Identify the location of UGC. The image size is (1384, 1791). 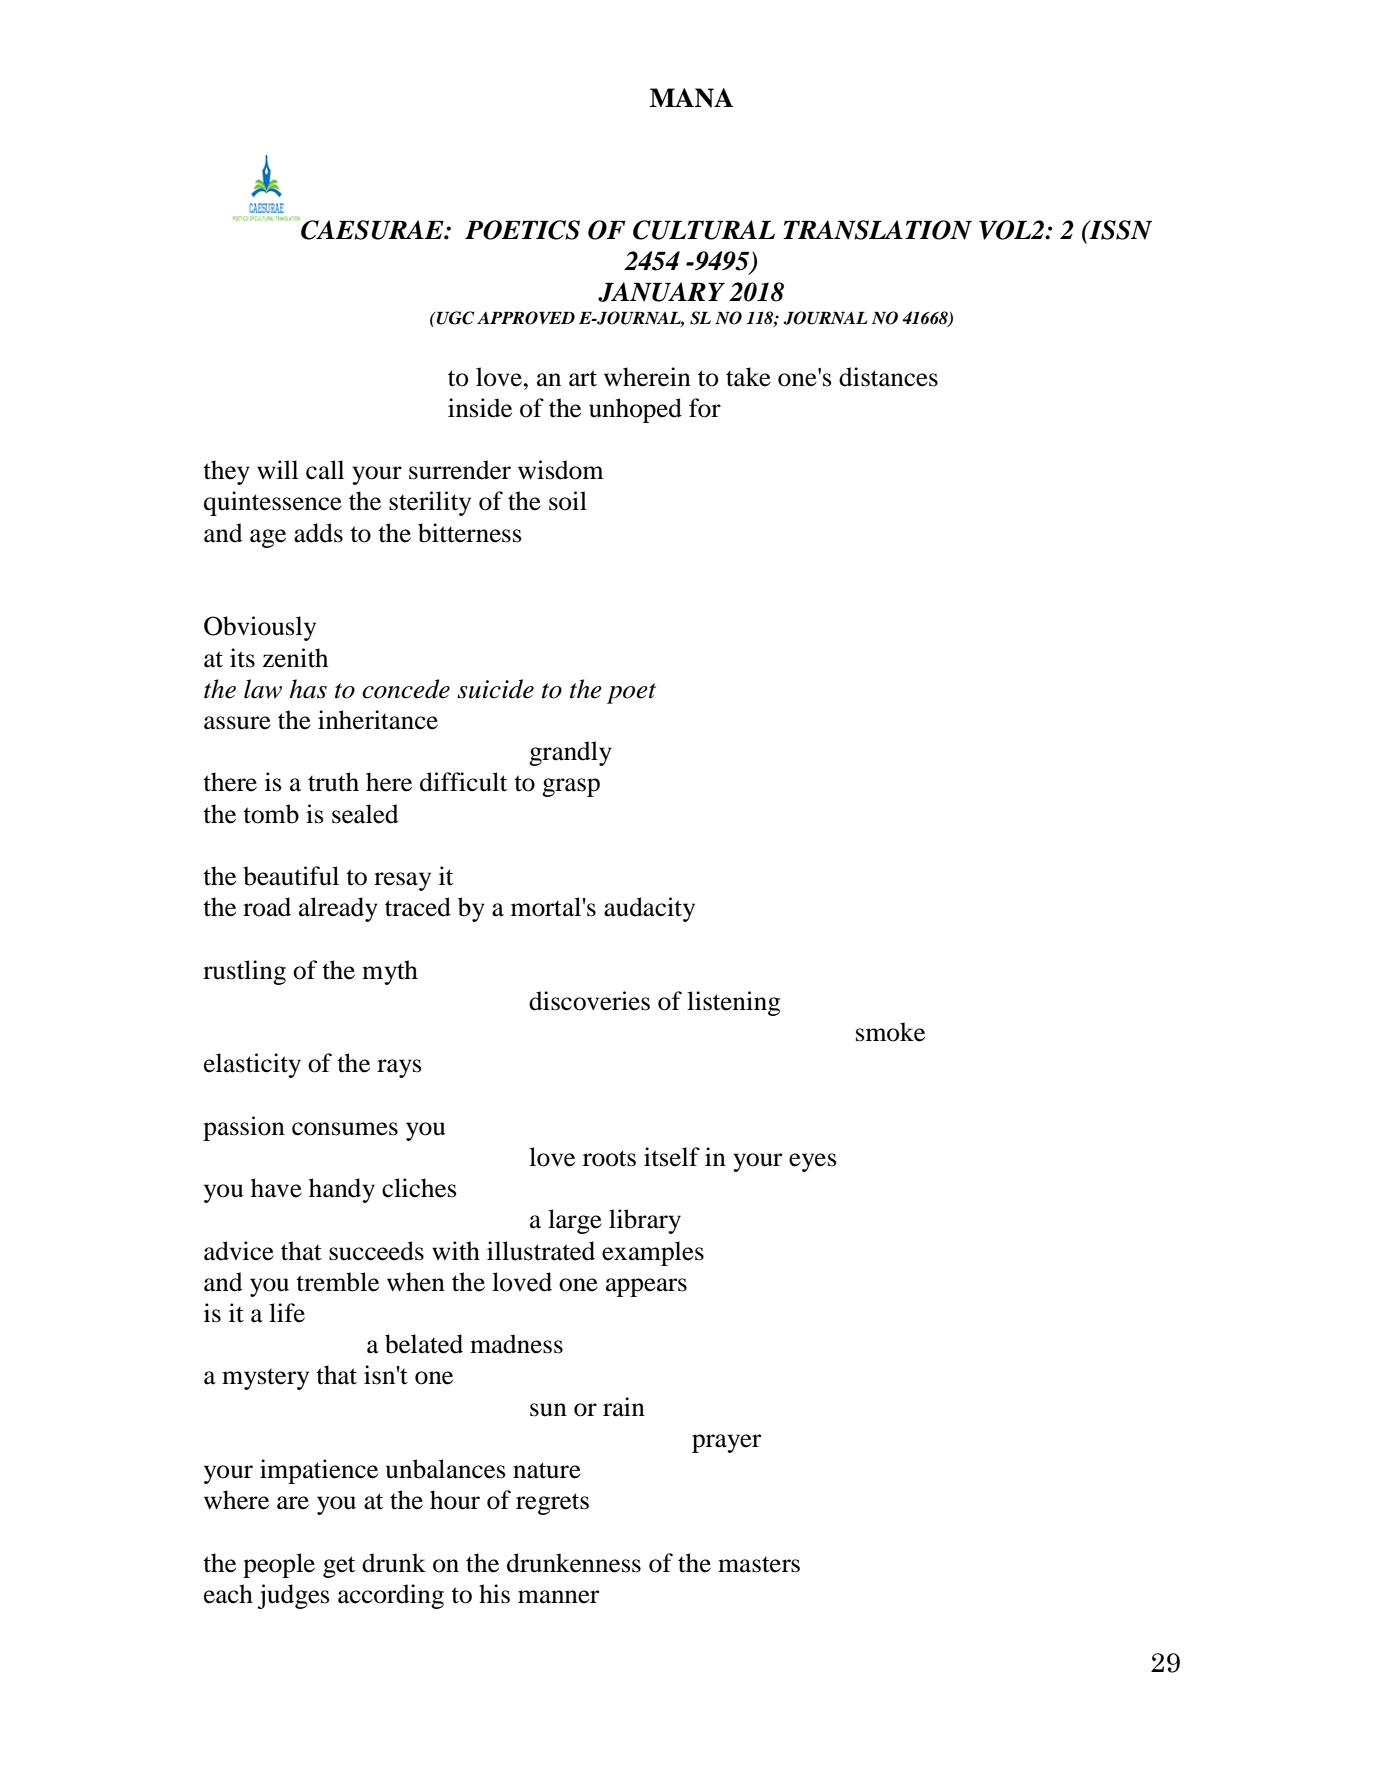
(455, 318).
